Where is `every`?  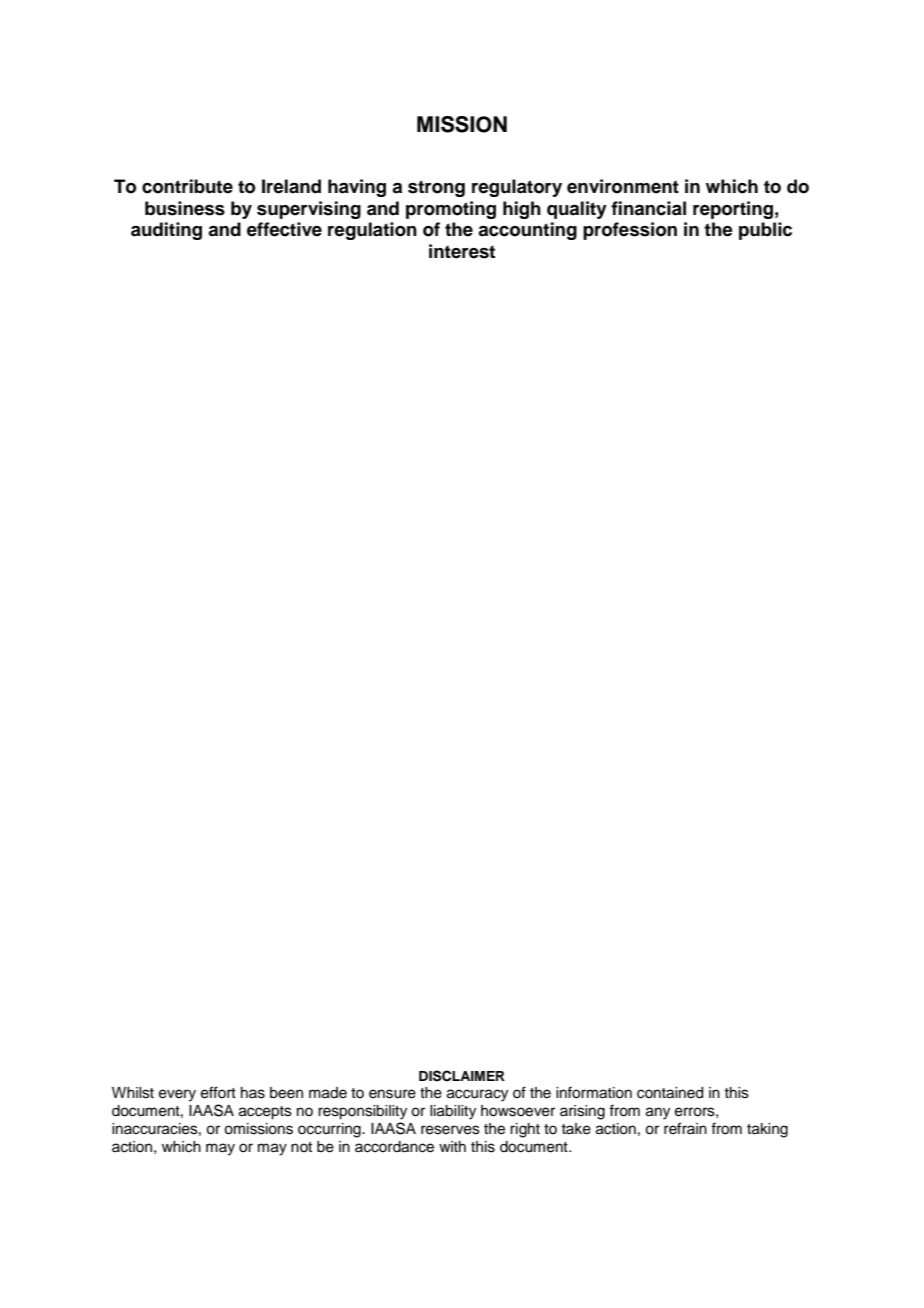 every is located at coordinates (177, 1095).
